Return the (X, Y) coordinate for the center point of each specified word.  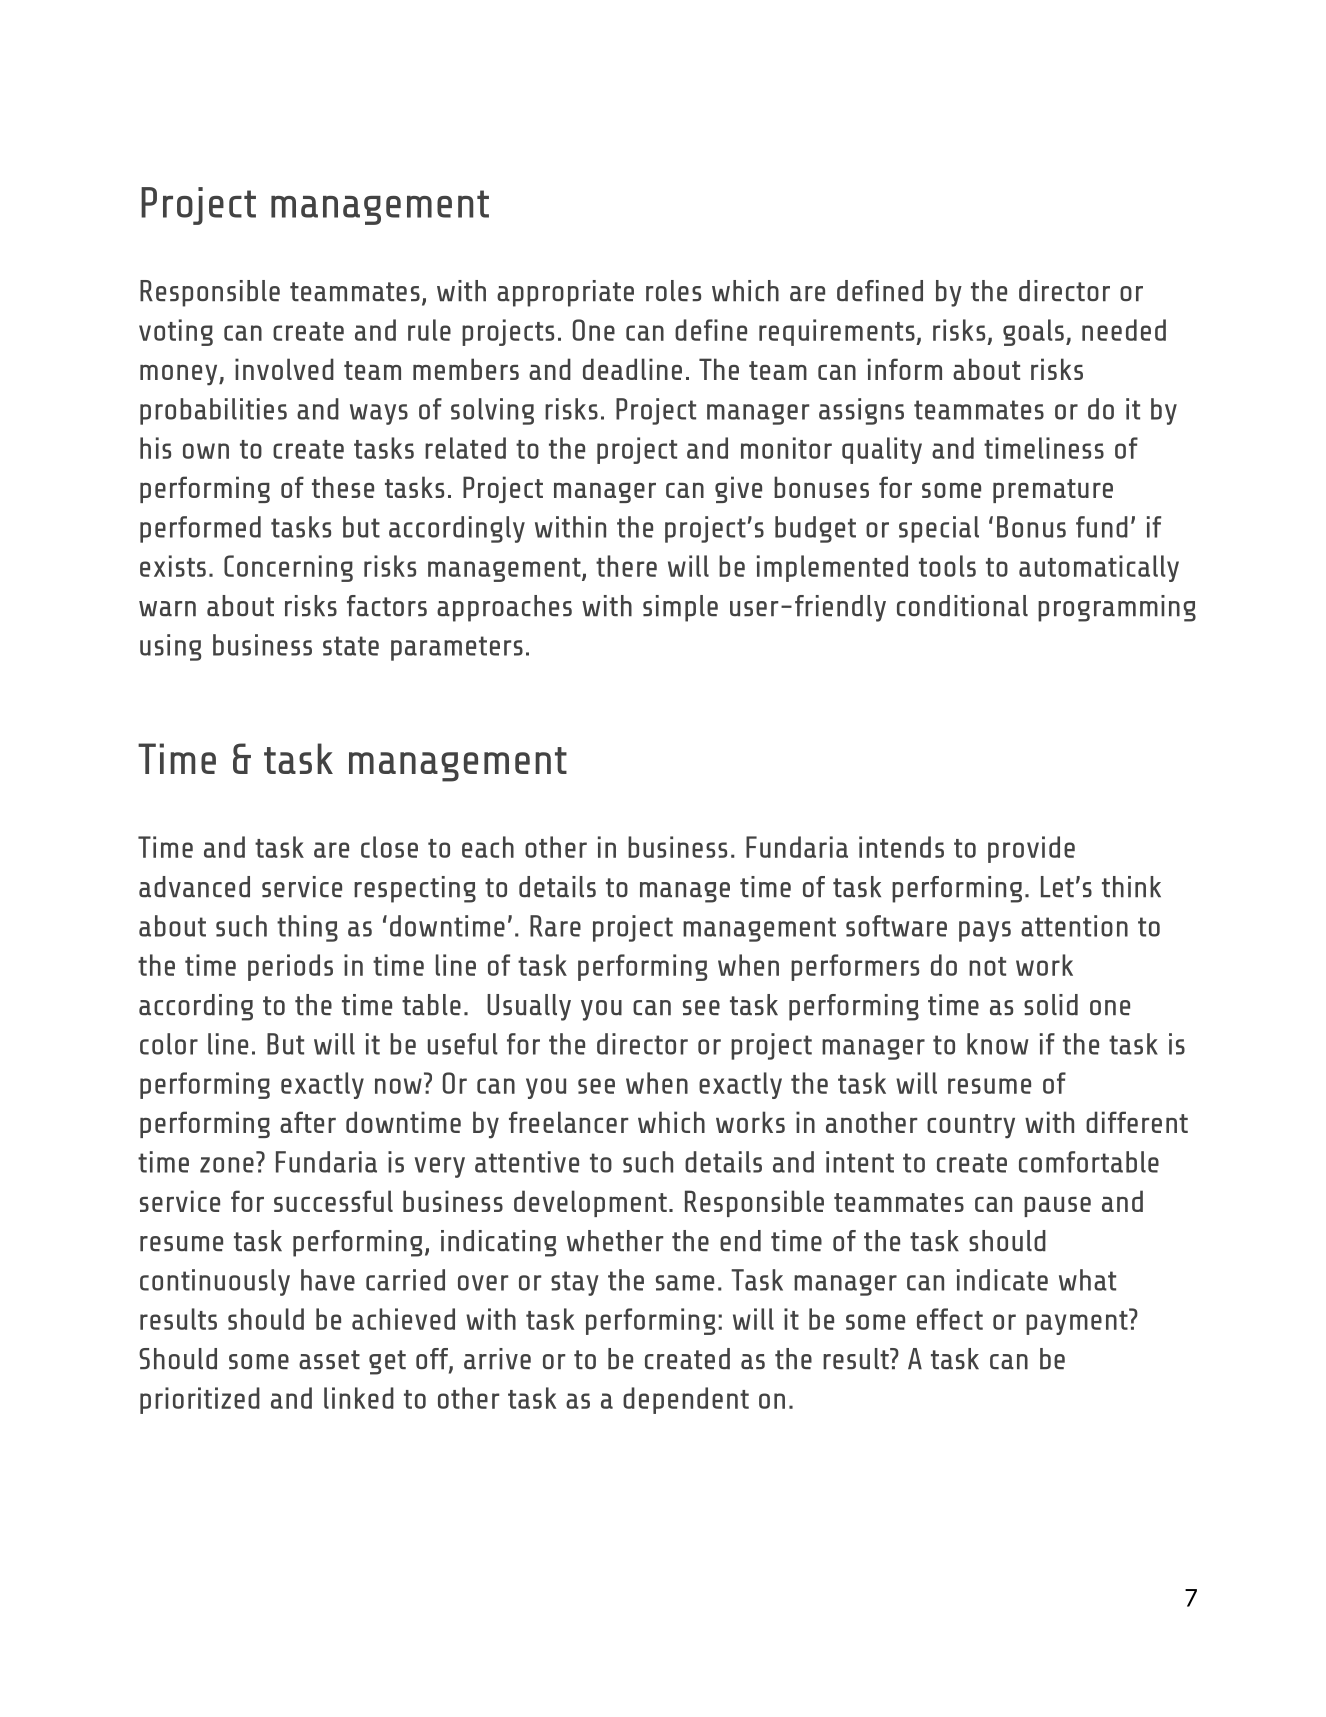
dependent (686, 1400)
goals (1033, 332)
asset (329, 1359)
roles (673, 290)
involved (284, 369)
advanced (194, 886)
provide (1031, 849)
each (488, 847)
